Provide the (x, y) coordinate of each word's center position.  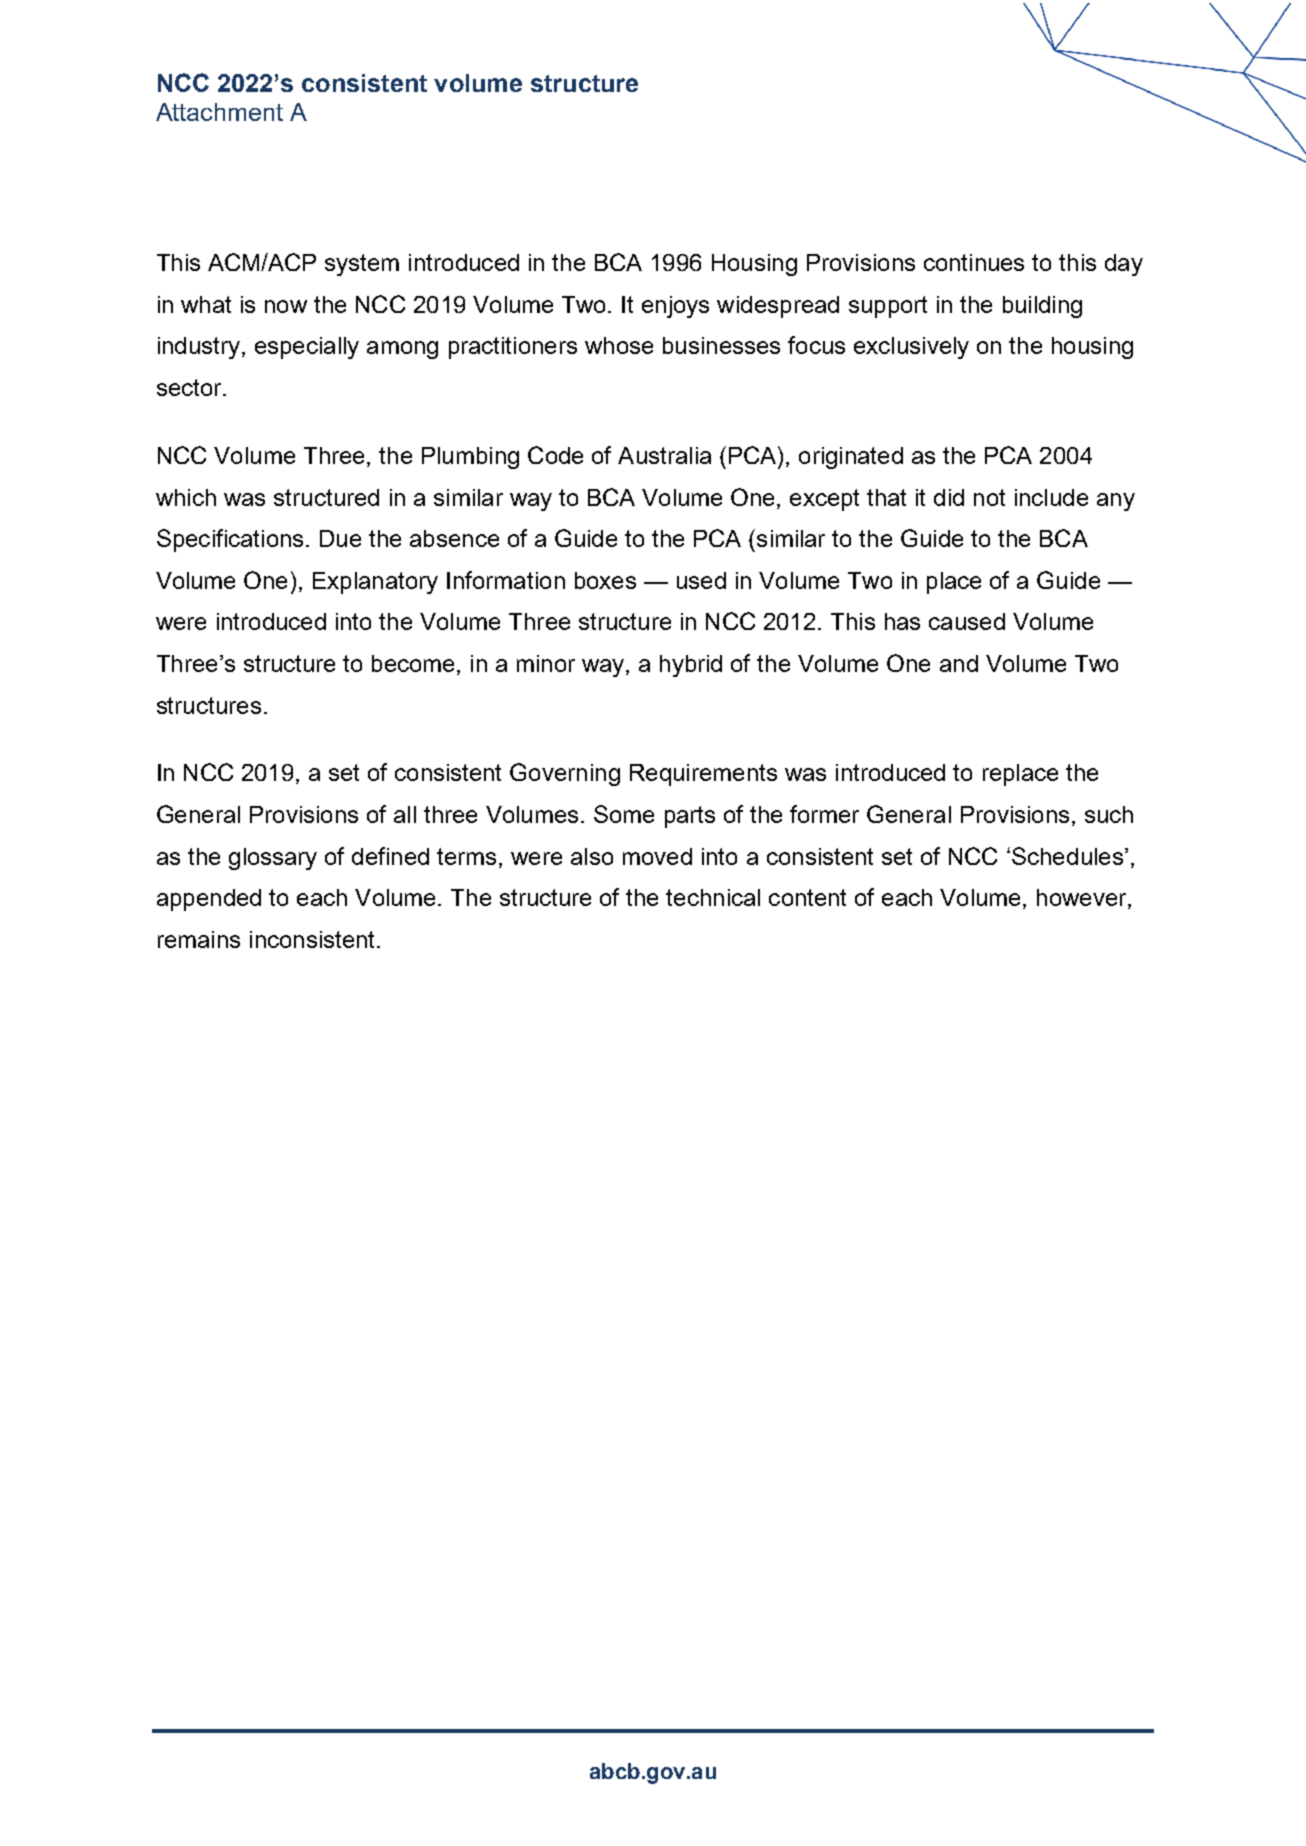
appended (209, 900)
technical (713, 897)
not (989, 497)
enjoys (675, 307)
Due (340, 538)
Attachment (219, 112)
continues (974, 262)
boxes (605, 580)
